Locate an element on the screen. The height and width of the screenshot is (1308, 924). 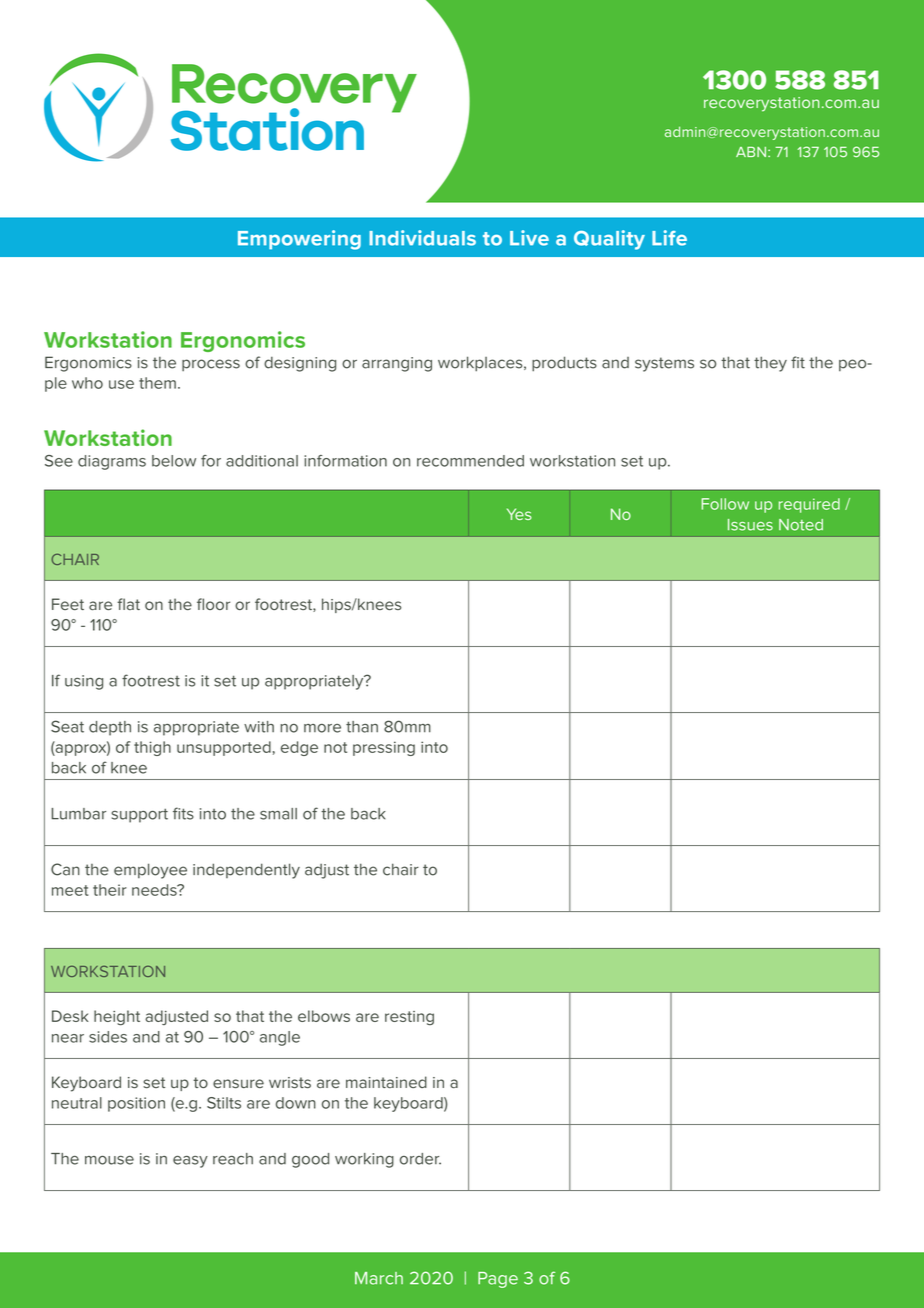
than is located at coordinates (362, 727).
